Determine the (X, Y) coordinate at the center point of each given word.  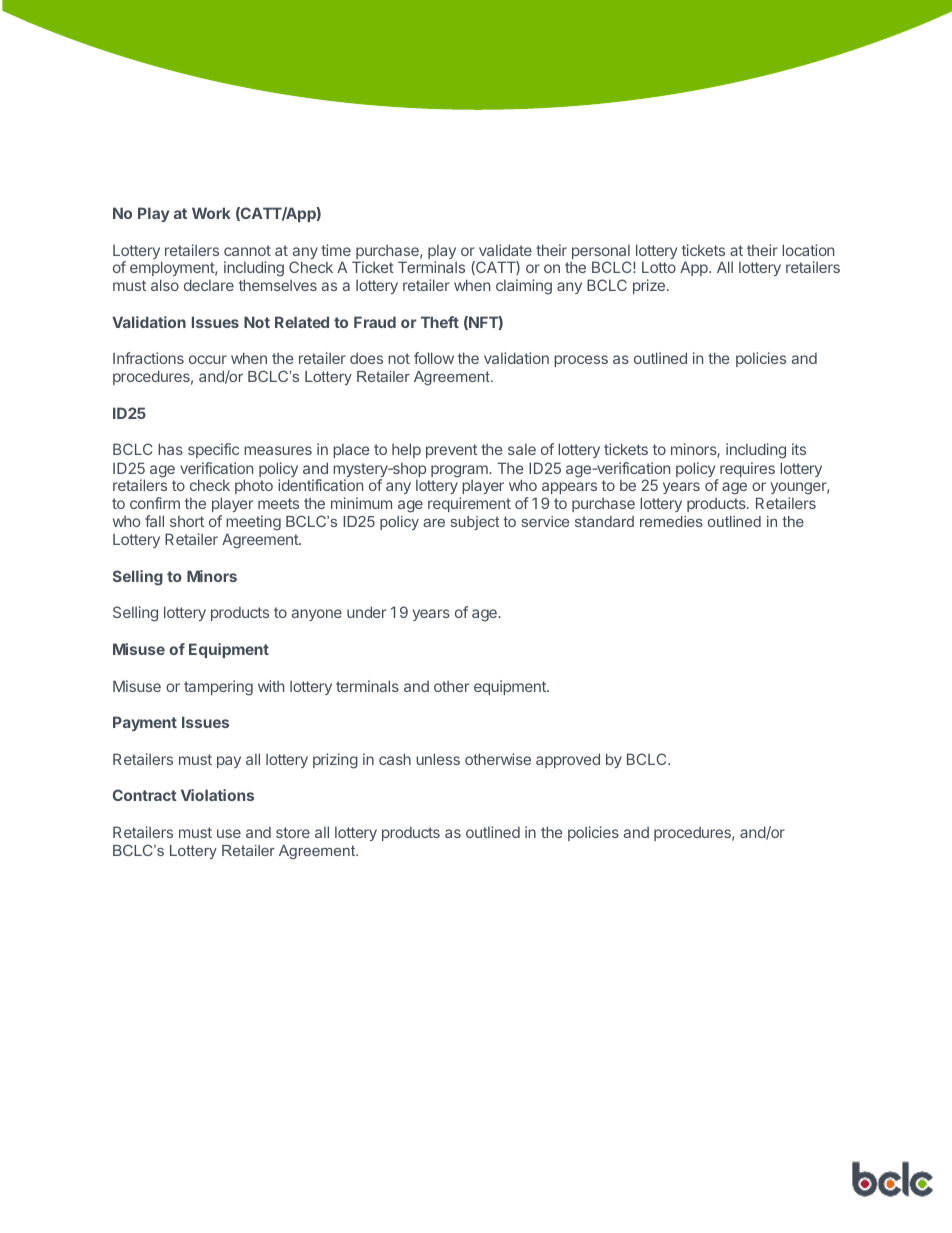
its (799, 449)
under (366, 612)
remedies (671, 521)
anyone (317, 615)
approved (568, 760)
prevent (451, 451)
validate (505, 250)
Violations (217, 795)
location (808, 250)
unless (438, 759)
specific (213, 450)
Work (211, 213)
